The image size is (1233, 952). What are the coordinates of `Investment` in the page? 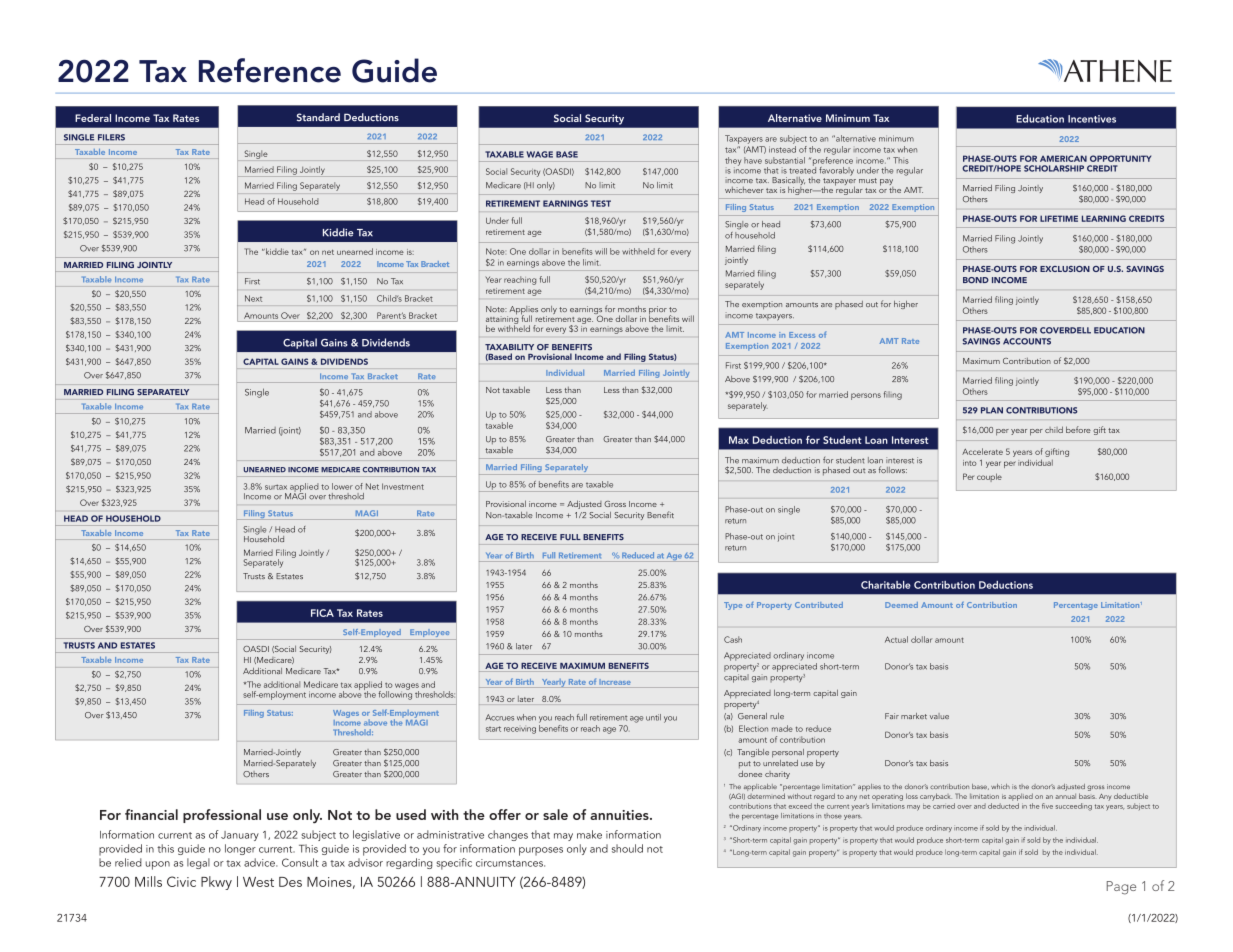 It's located at (403, 486).
